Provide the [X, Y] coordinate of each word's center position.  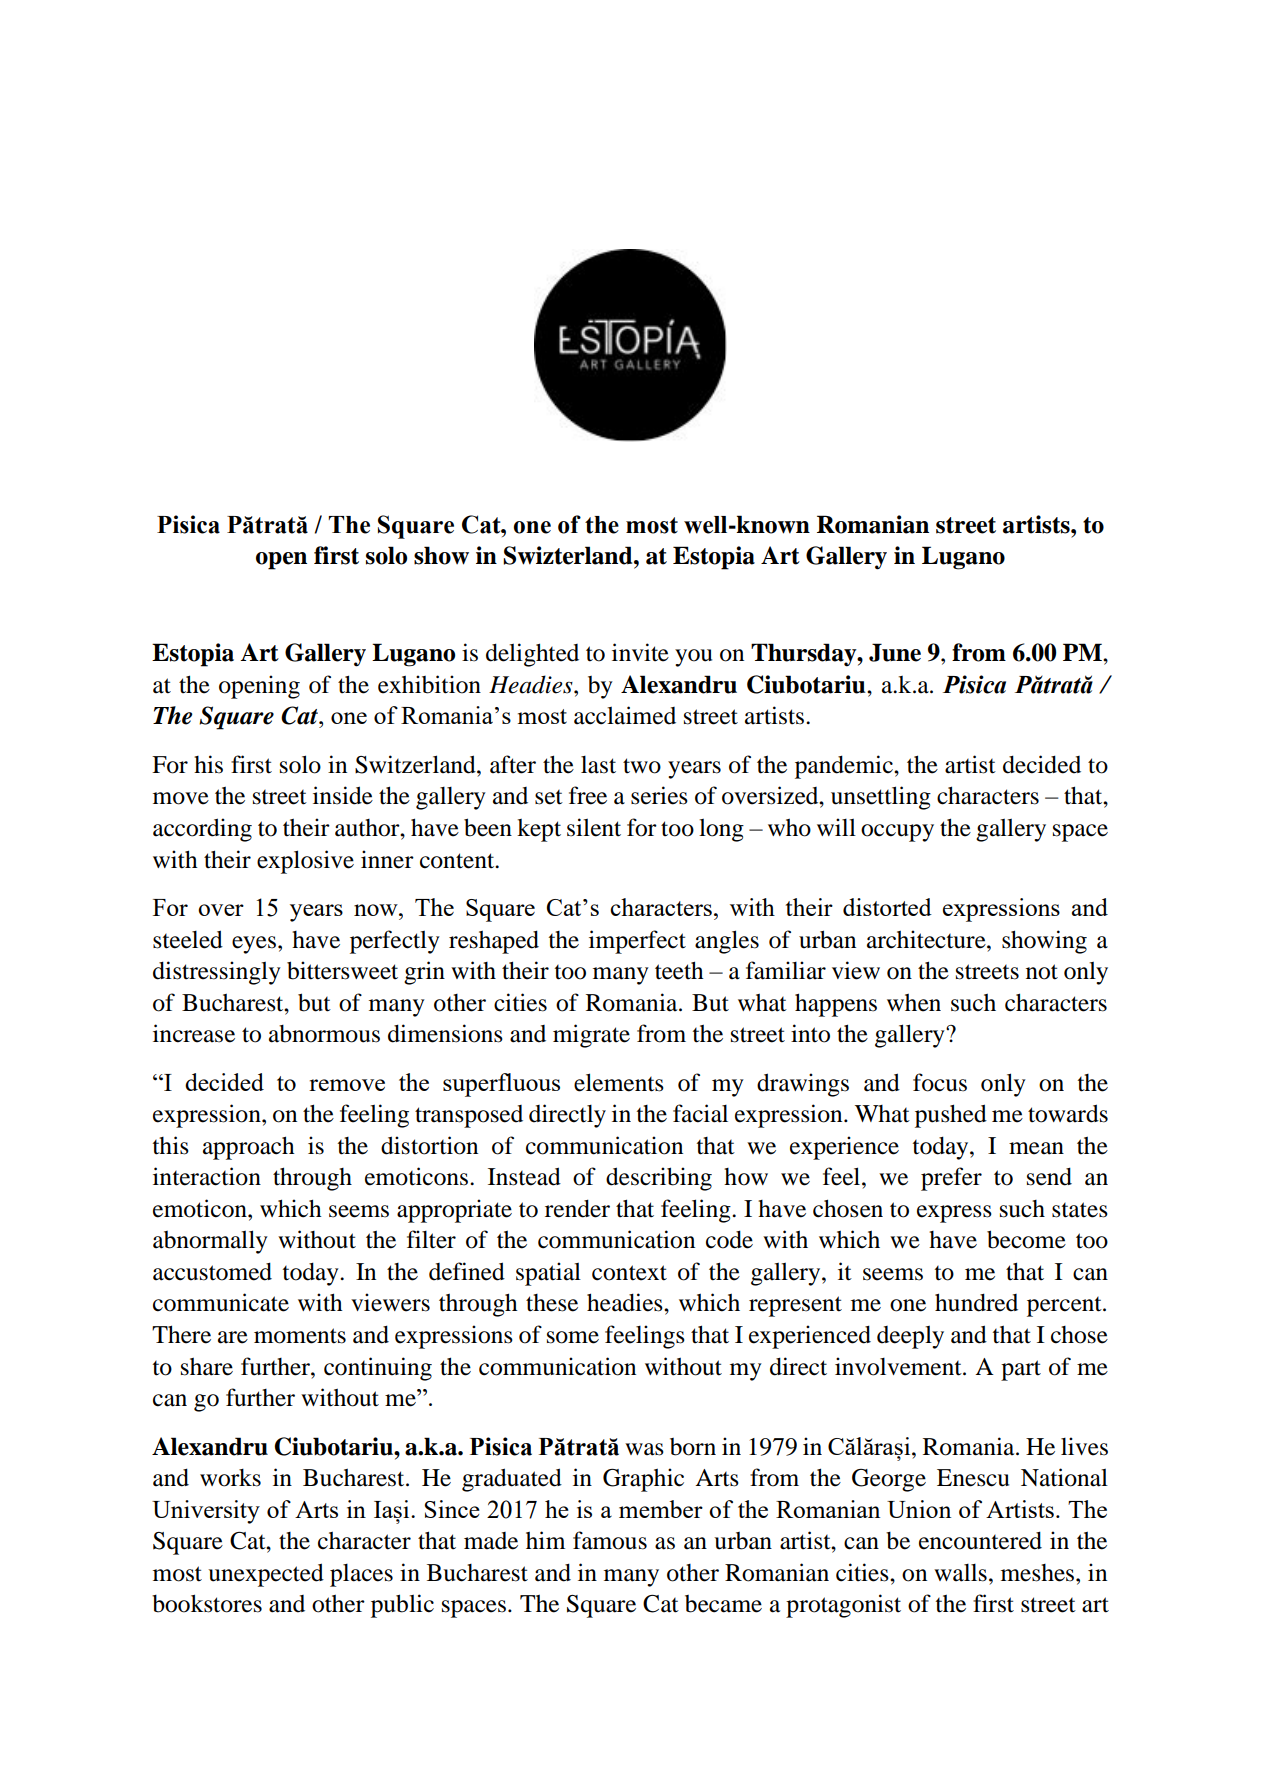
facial [700, 1113]
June [895, 652]
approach [249, 1148]
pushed [951, 1116]
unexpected [266, 1575]
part [1021, 1370]
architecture [927, 939]
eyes [254, 945]
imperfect [637, 942]
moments [300, 1336]
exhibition [429, 684]
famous [610, 1540]
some [573, 1337]
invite [640, 652]
